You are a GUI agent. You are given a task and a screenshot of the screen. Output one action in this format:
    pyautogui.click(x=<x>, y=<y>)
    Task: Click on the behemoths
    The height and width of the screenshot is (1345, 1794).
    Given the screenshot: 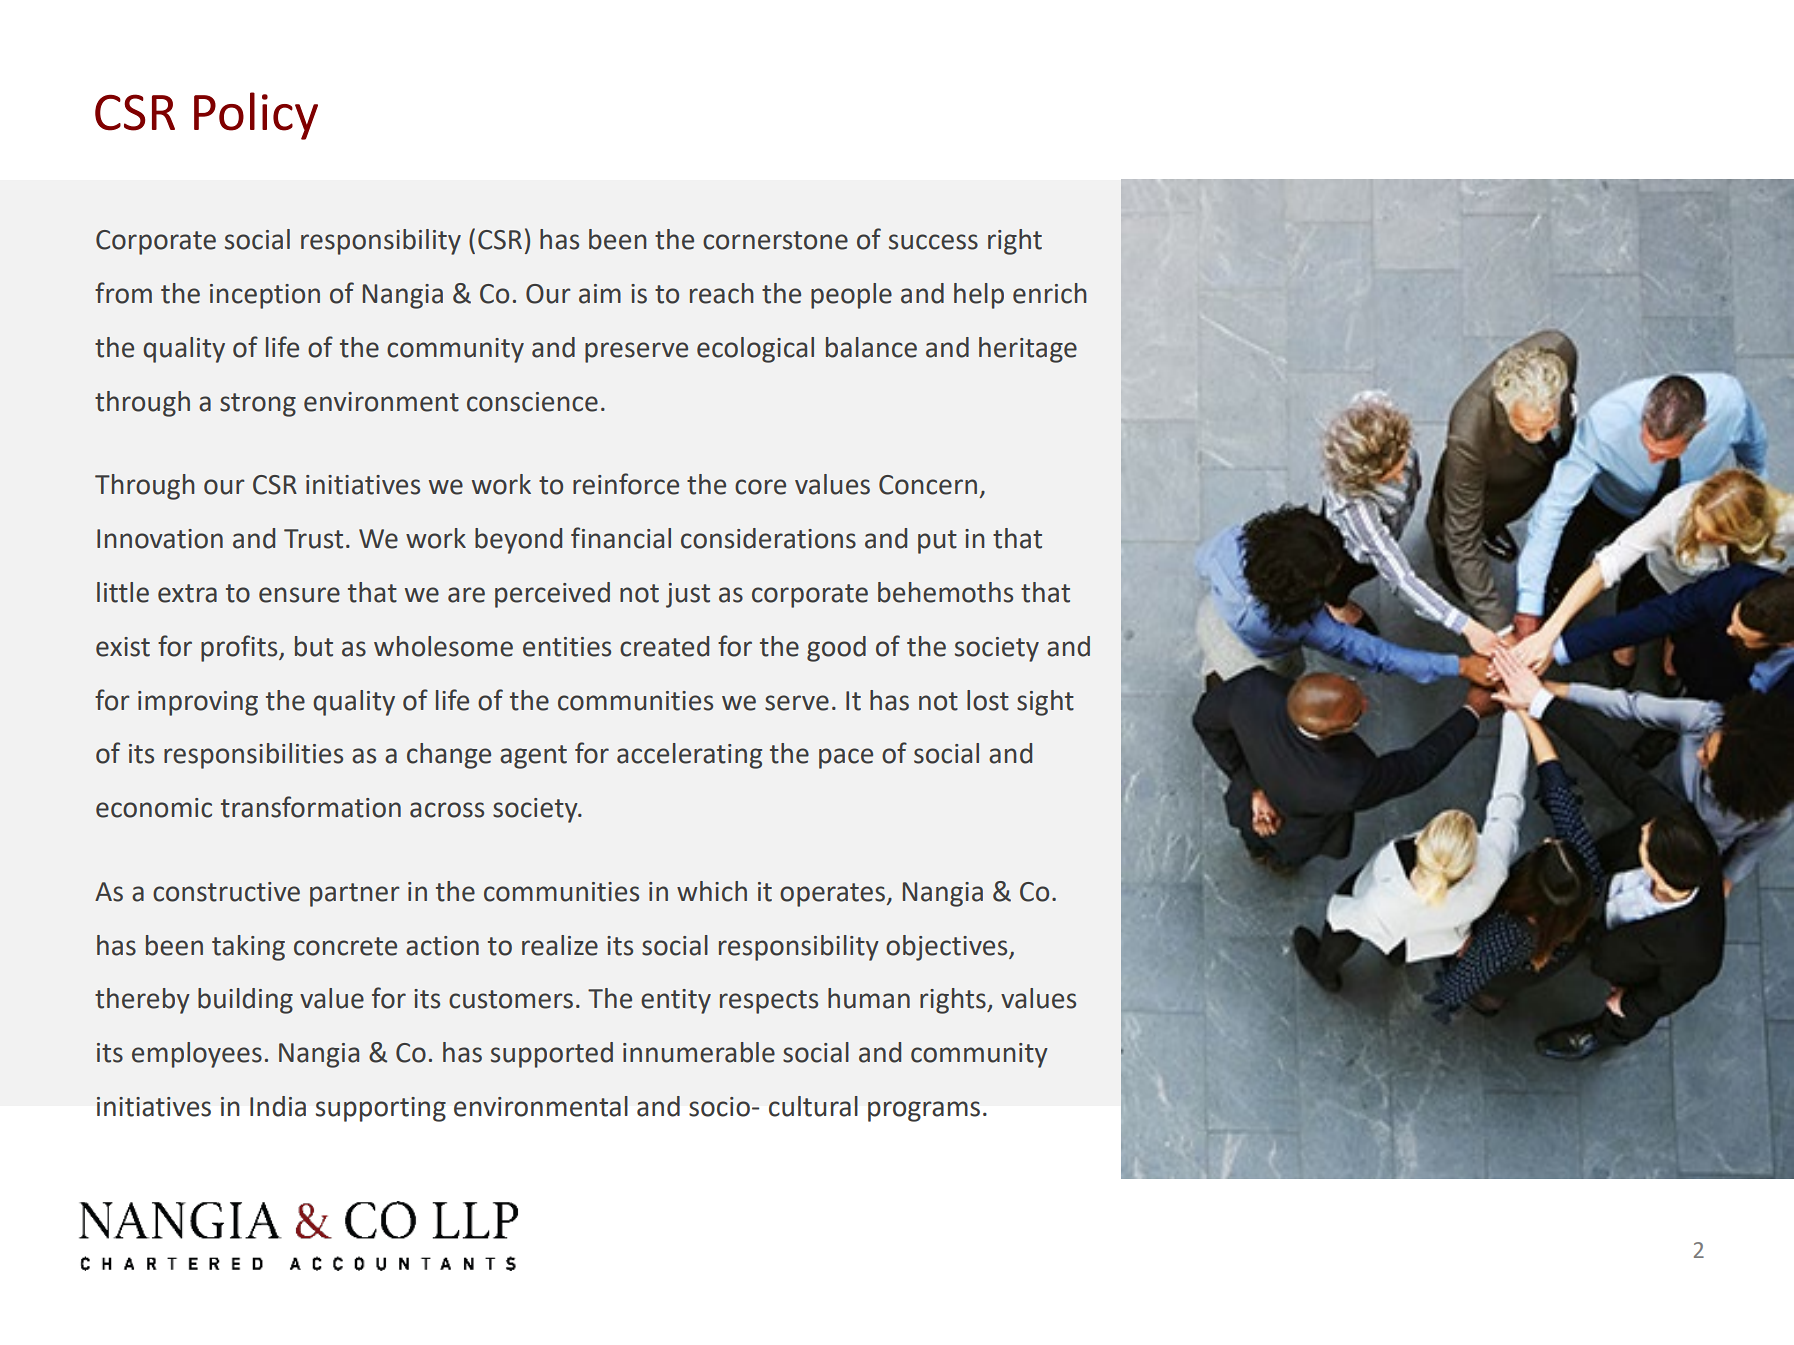 What is the action you would take?
    pyautogui.click(x=945, y=592)
